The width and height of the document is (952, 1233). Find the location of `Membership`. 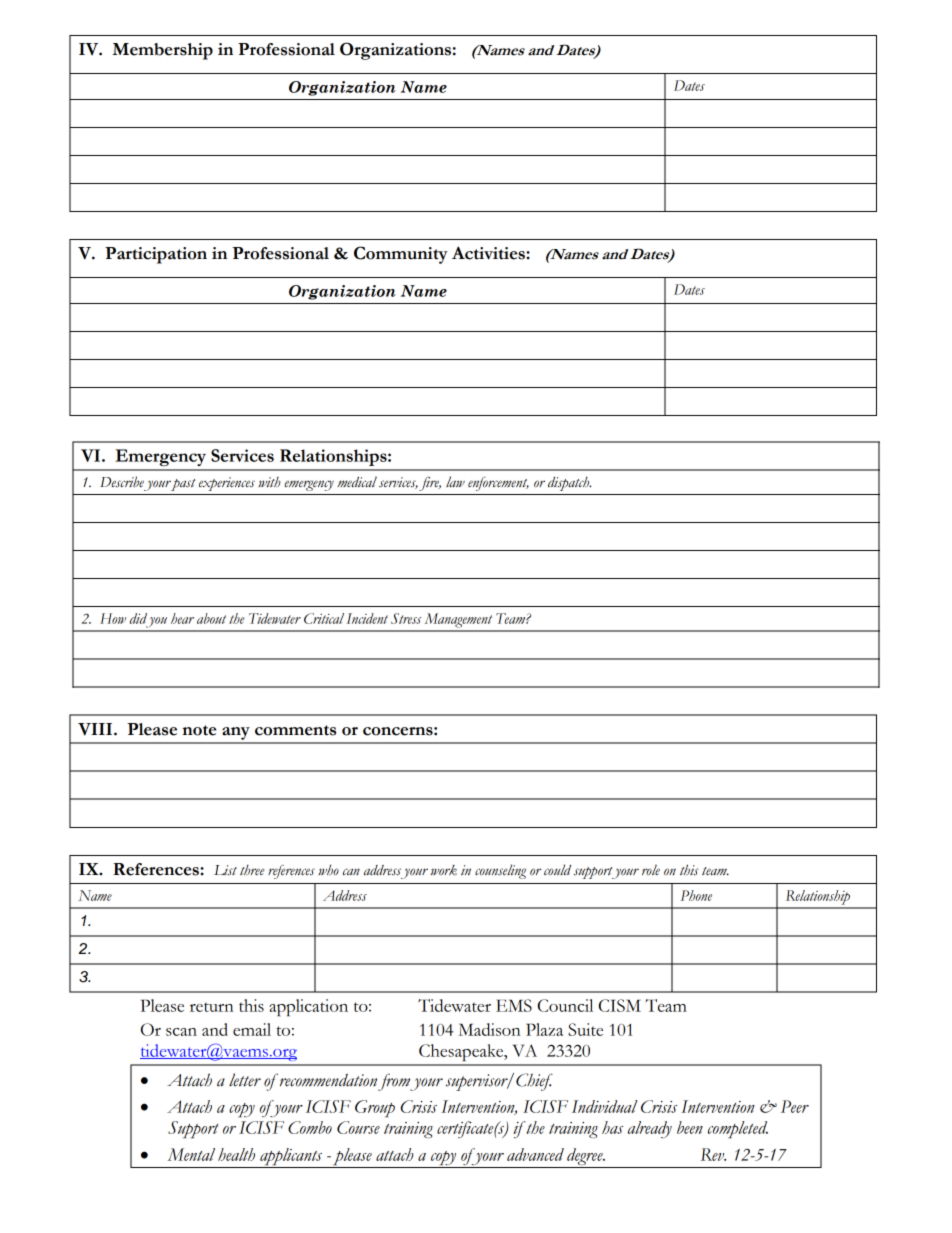

Membership is located at coordinates (163, 51).
